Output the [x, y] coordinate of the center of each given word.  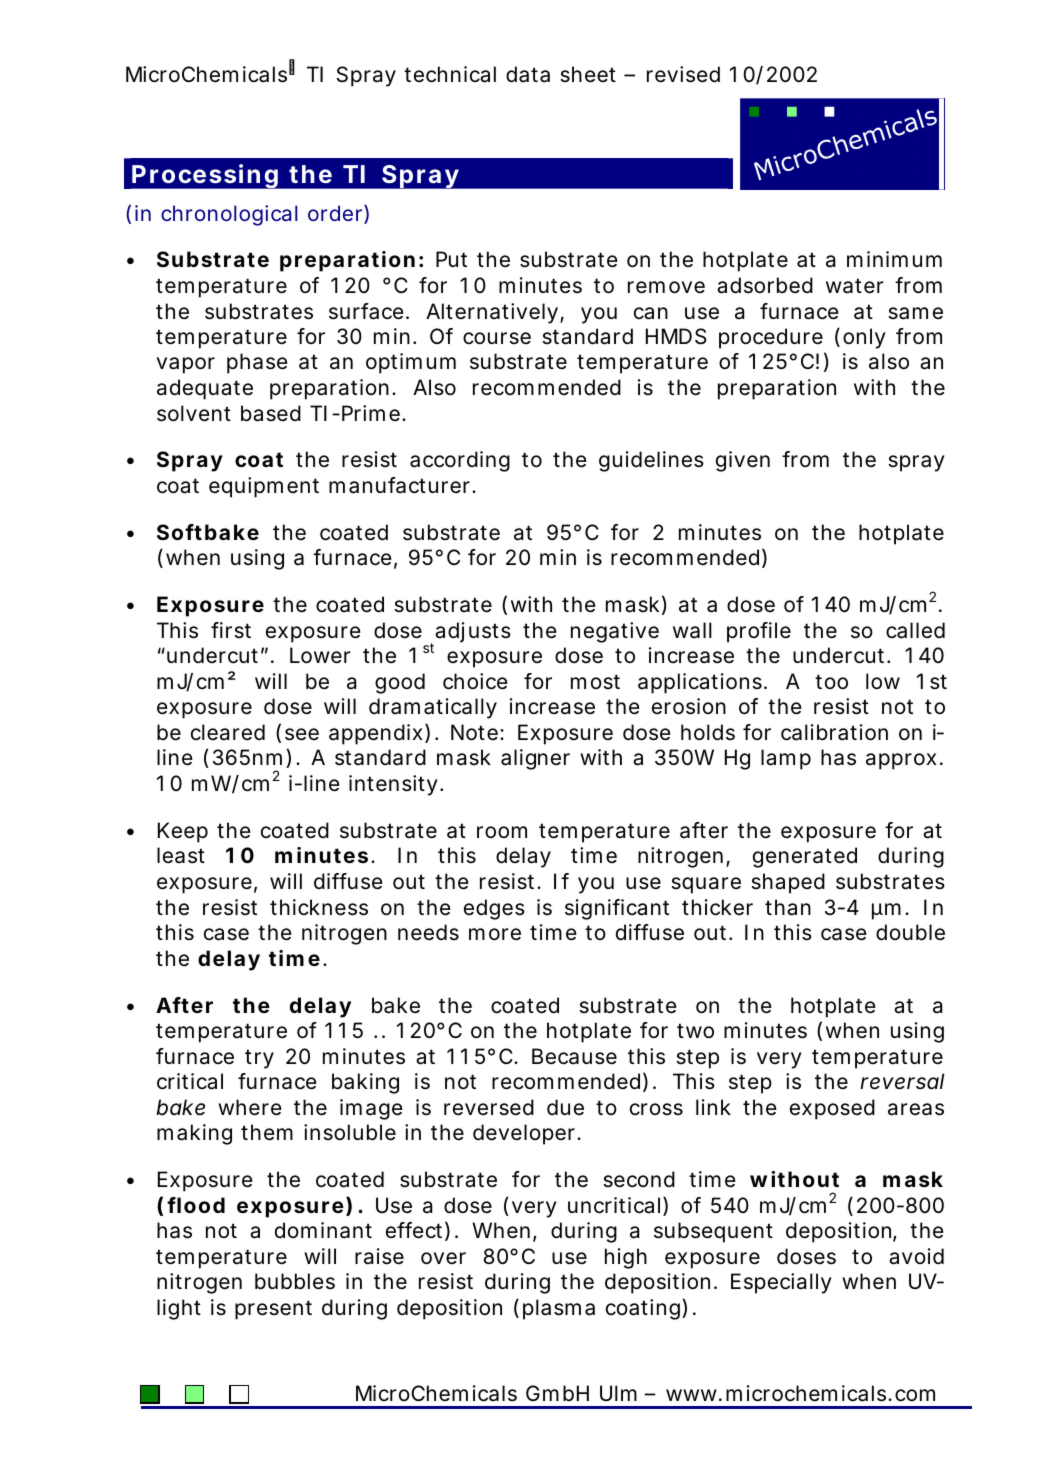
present [273, 1310]
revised [683, 74]
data [528, 74]
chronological [229, 215]
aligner [535, 759]
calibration [834, 732]
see [302, 734]
